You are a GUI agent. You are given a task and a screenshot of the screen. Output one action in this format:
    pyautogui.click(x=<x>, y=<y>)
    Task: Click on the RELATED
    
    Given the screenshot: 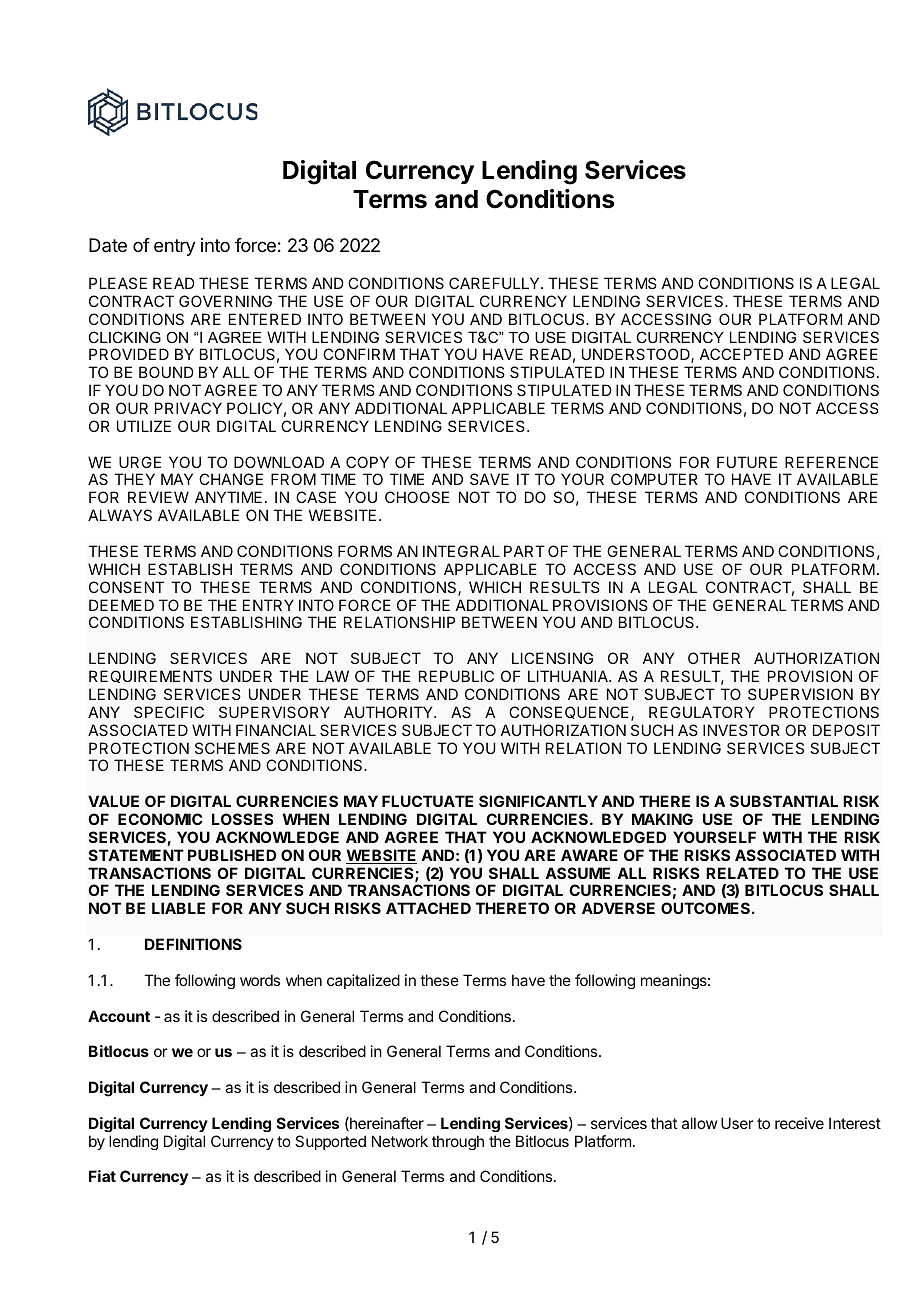 What is the action you would take?
    pyautogui.click(x=742, y=873)
